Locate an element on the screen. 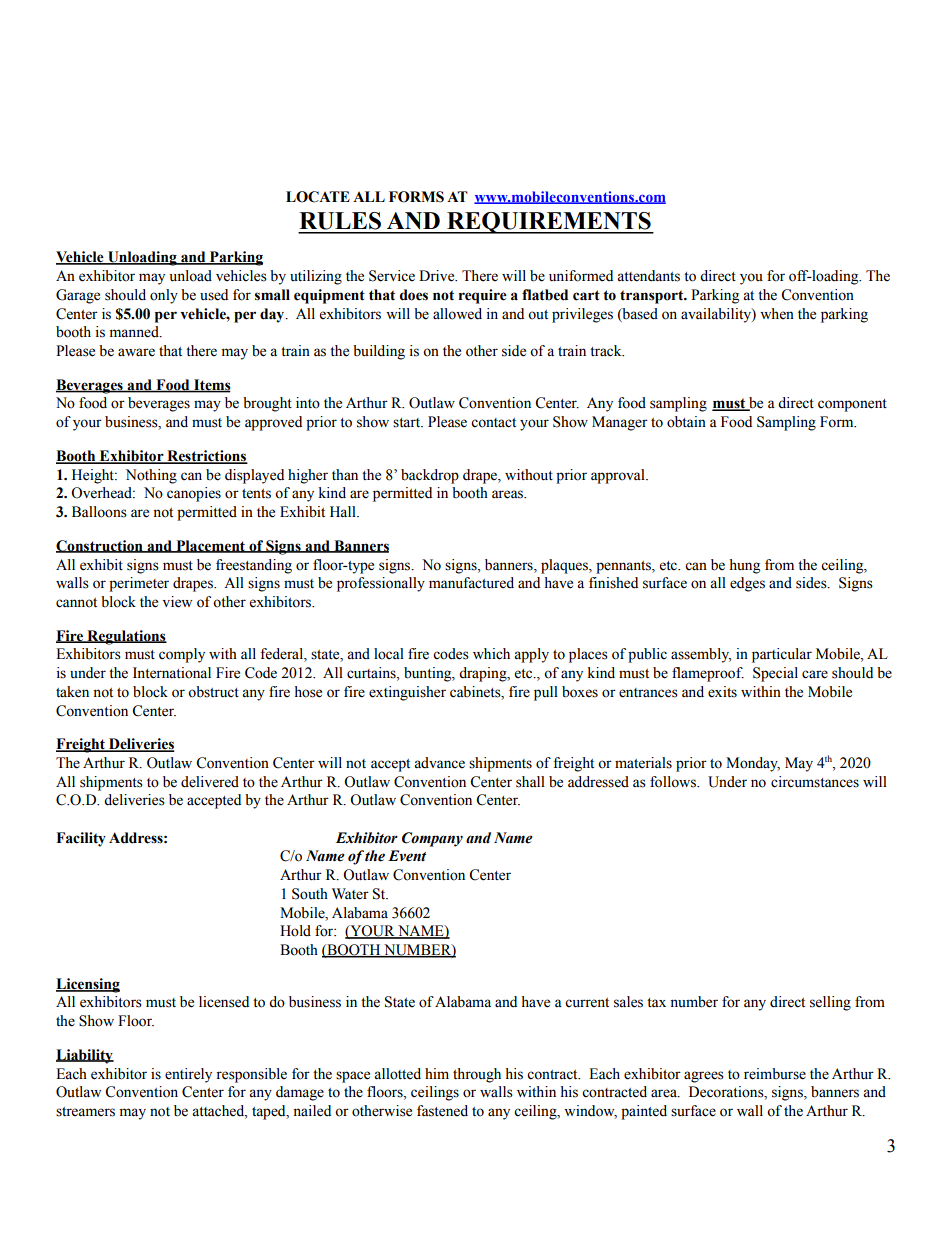 This screenshot has width=952, height=1233. advance is located at coordinates (439, 763).
